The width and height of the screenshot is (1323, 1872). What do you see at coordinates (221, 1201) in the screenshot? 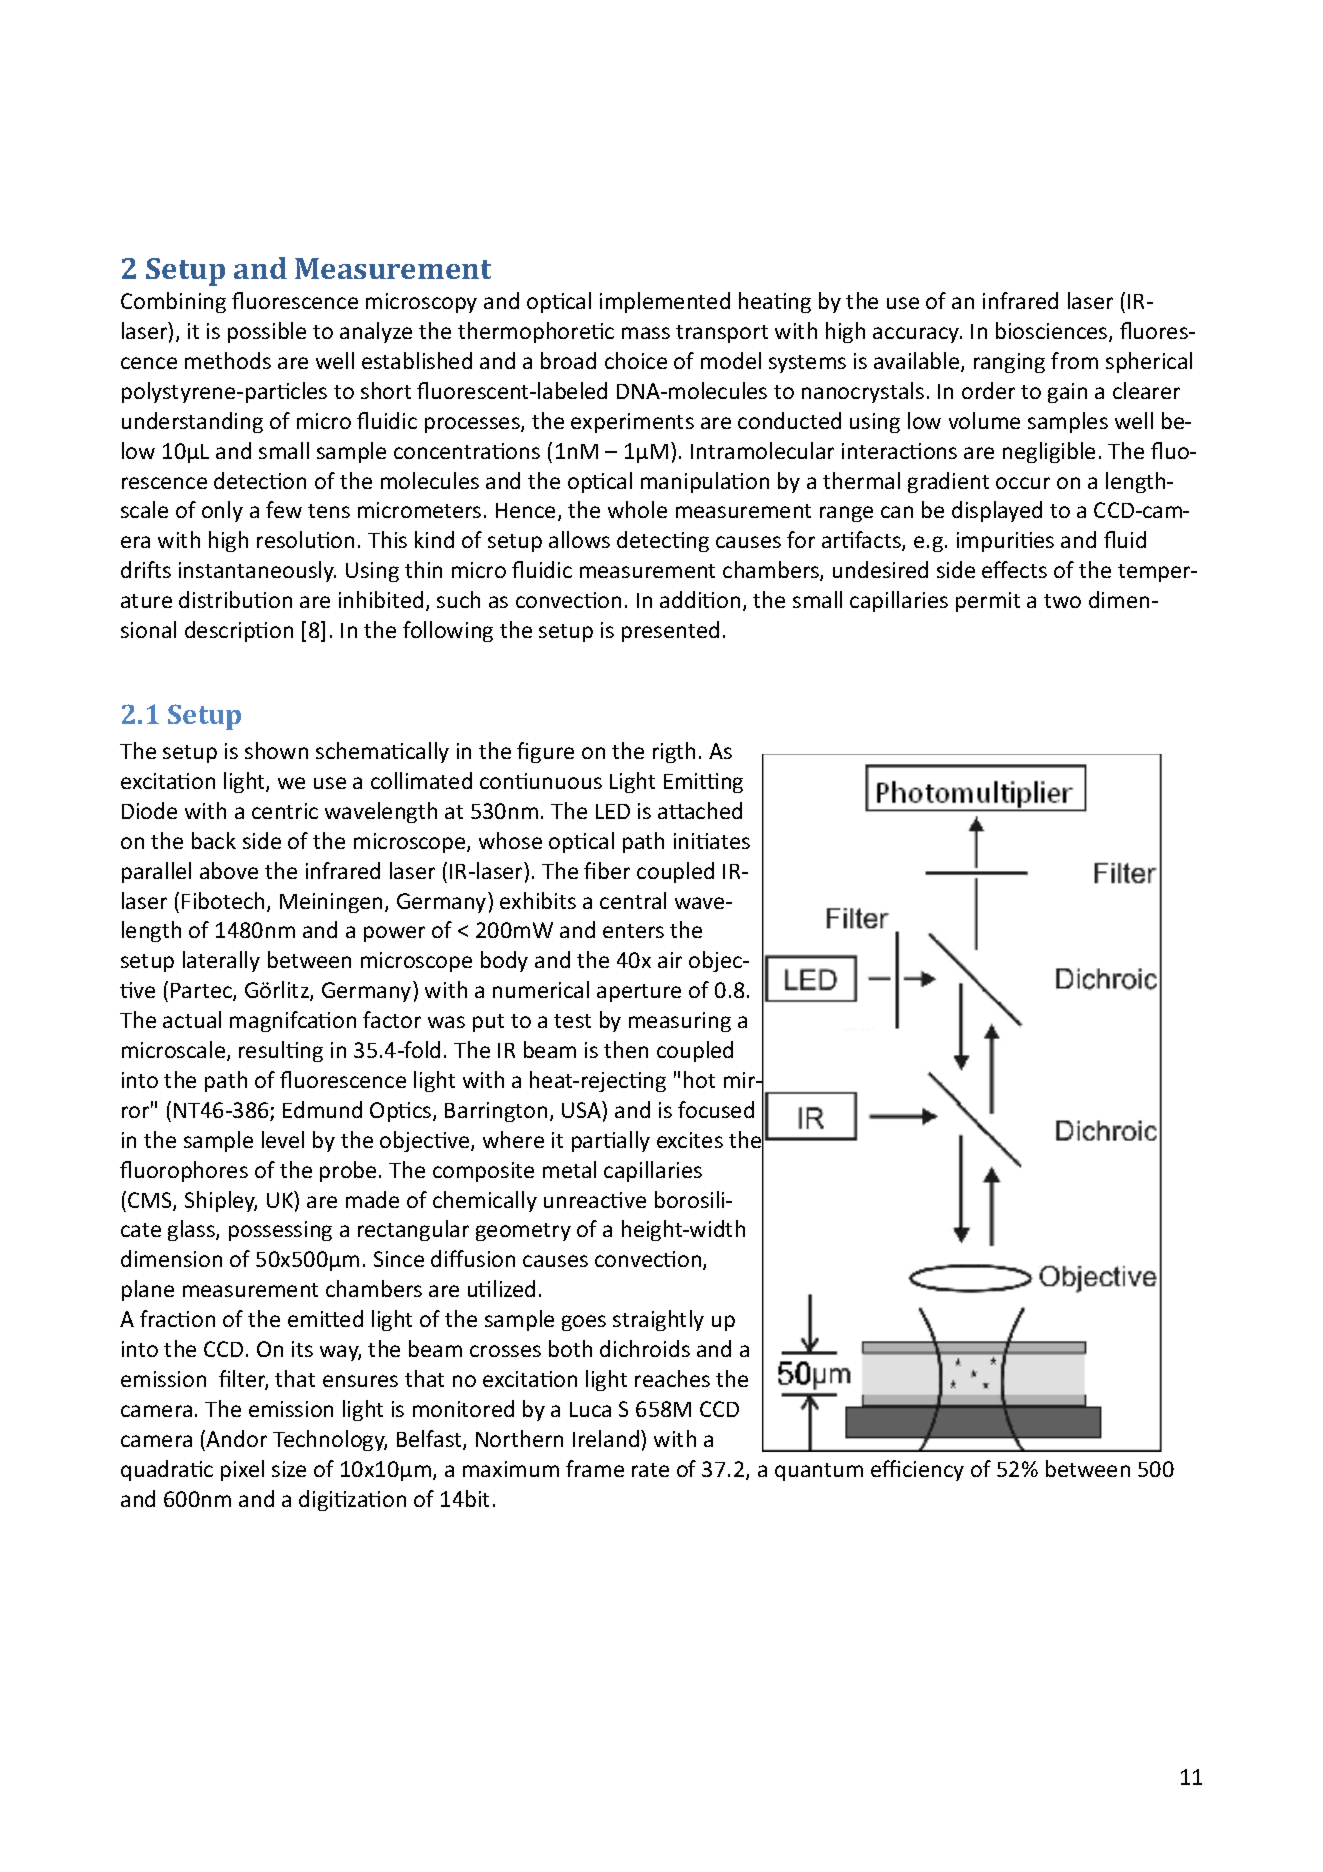
I see `Shipley` at bounding box center [221, 1201].
